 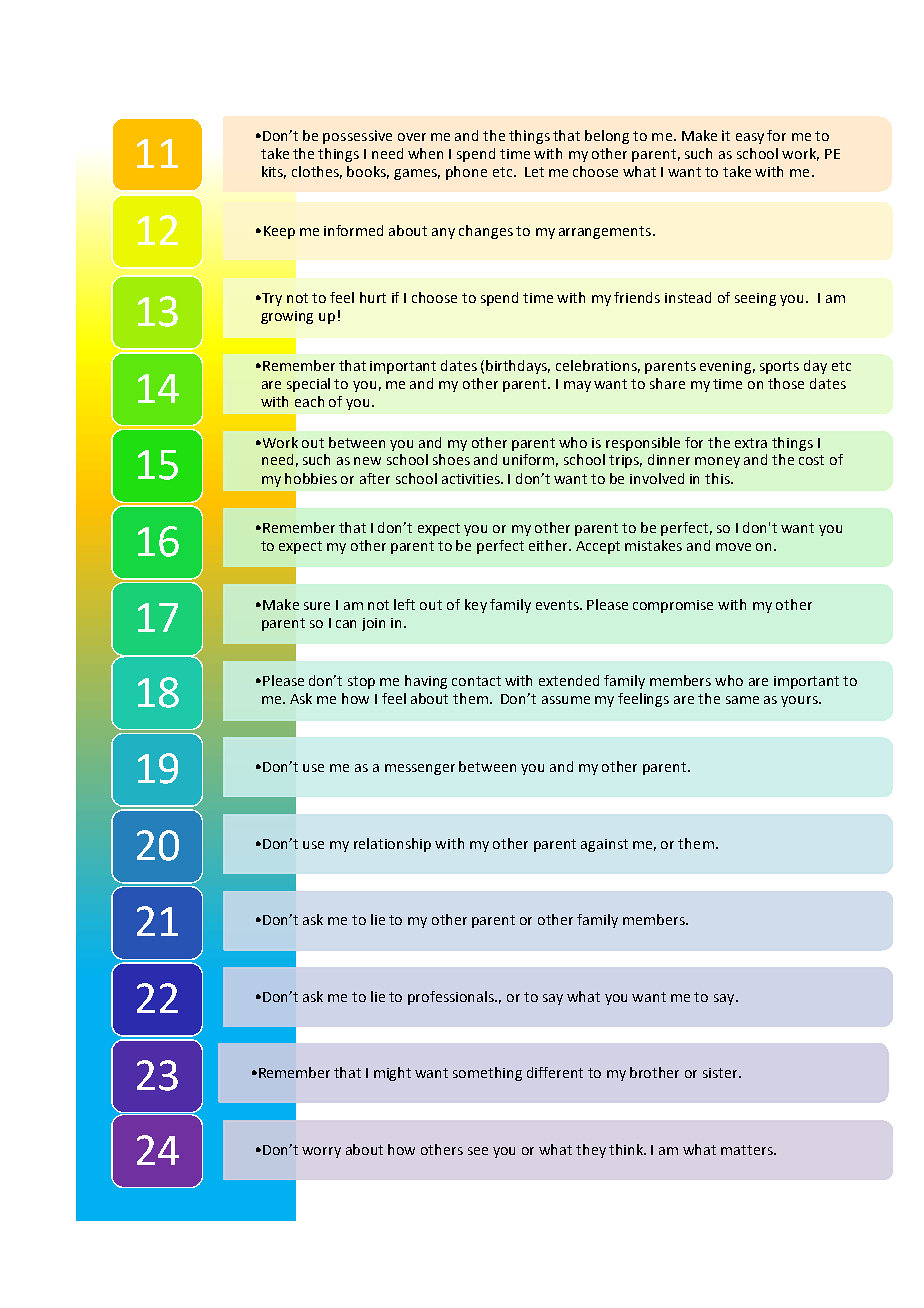 I want to click on each, so click(x=309, y=401).
